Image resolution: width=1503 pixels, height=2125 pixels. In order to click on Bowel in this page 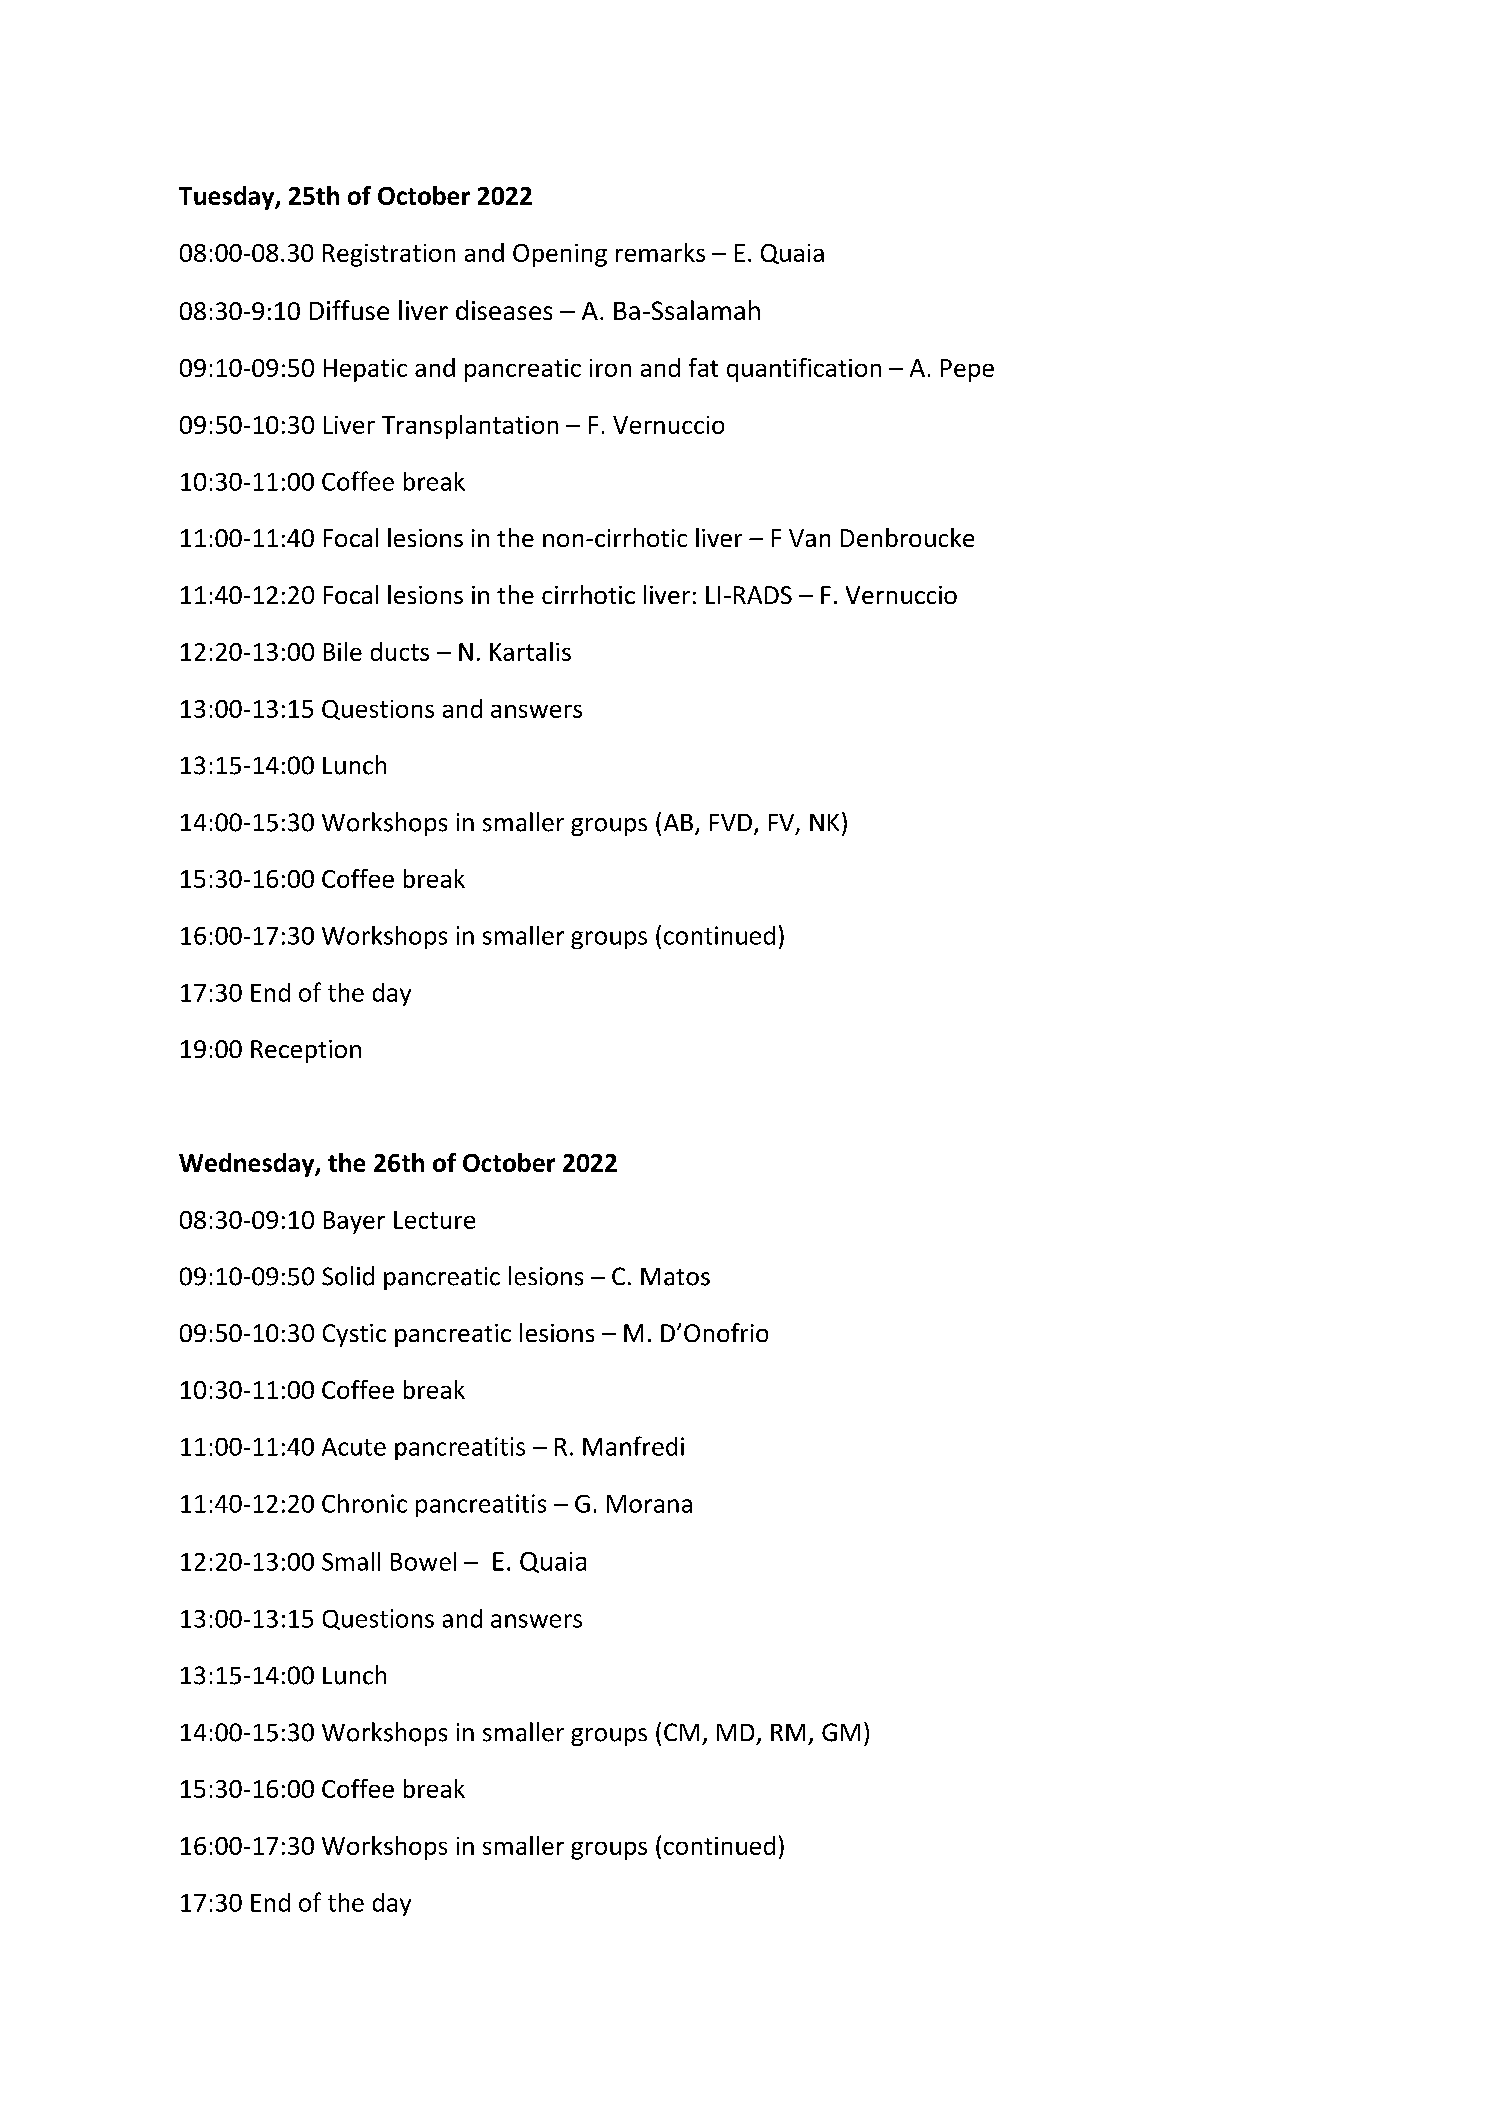, I will do `click(423, 1561)`.
